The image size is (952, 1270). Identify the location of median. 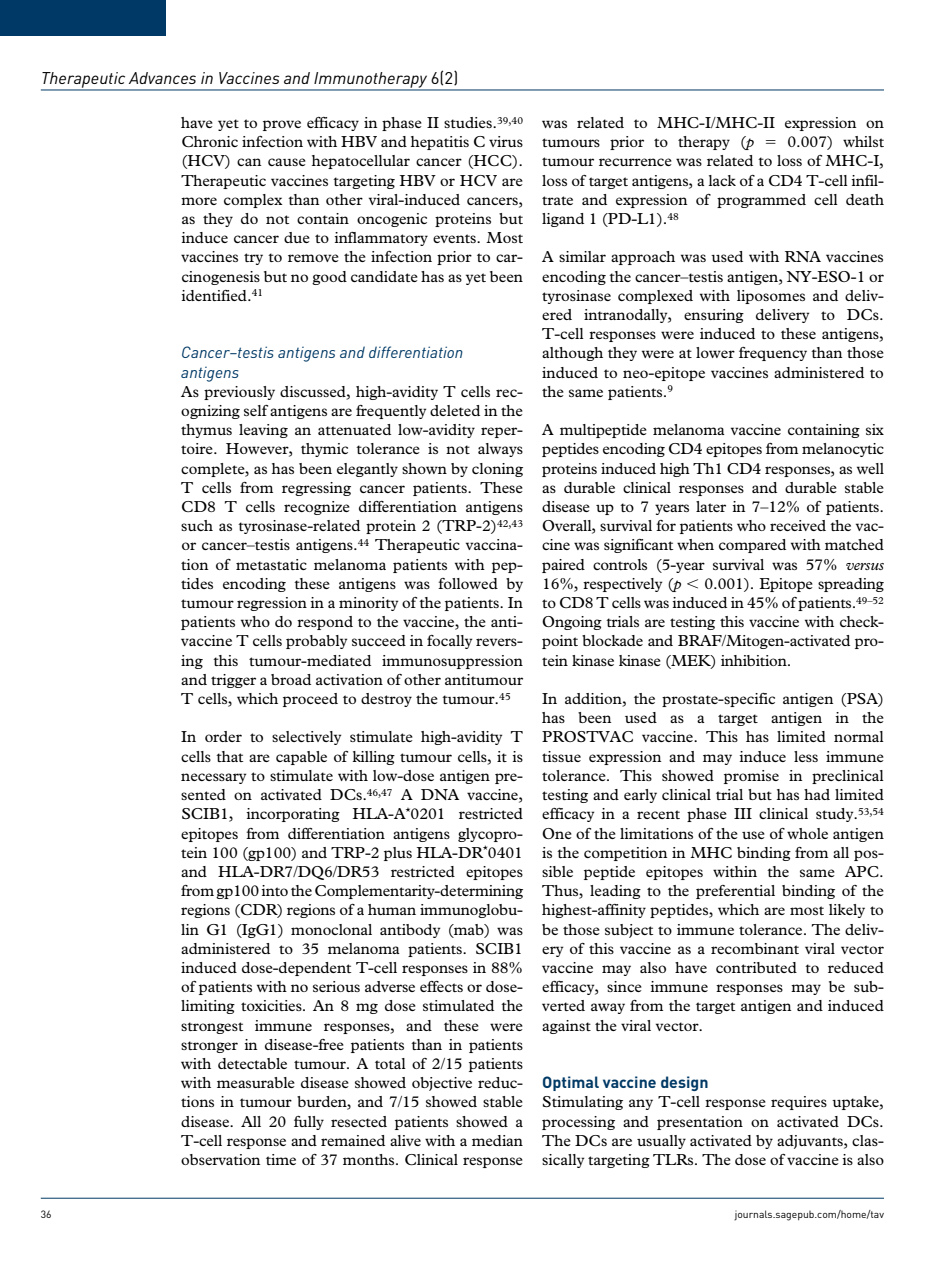
(497, 1140).
